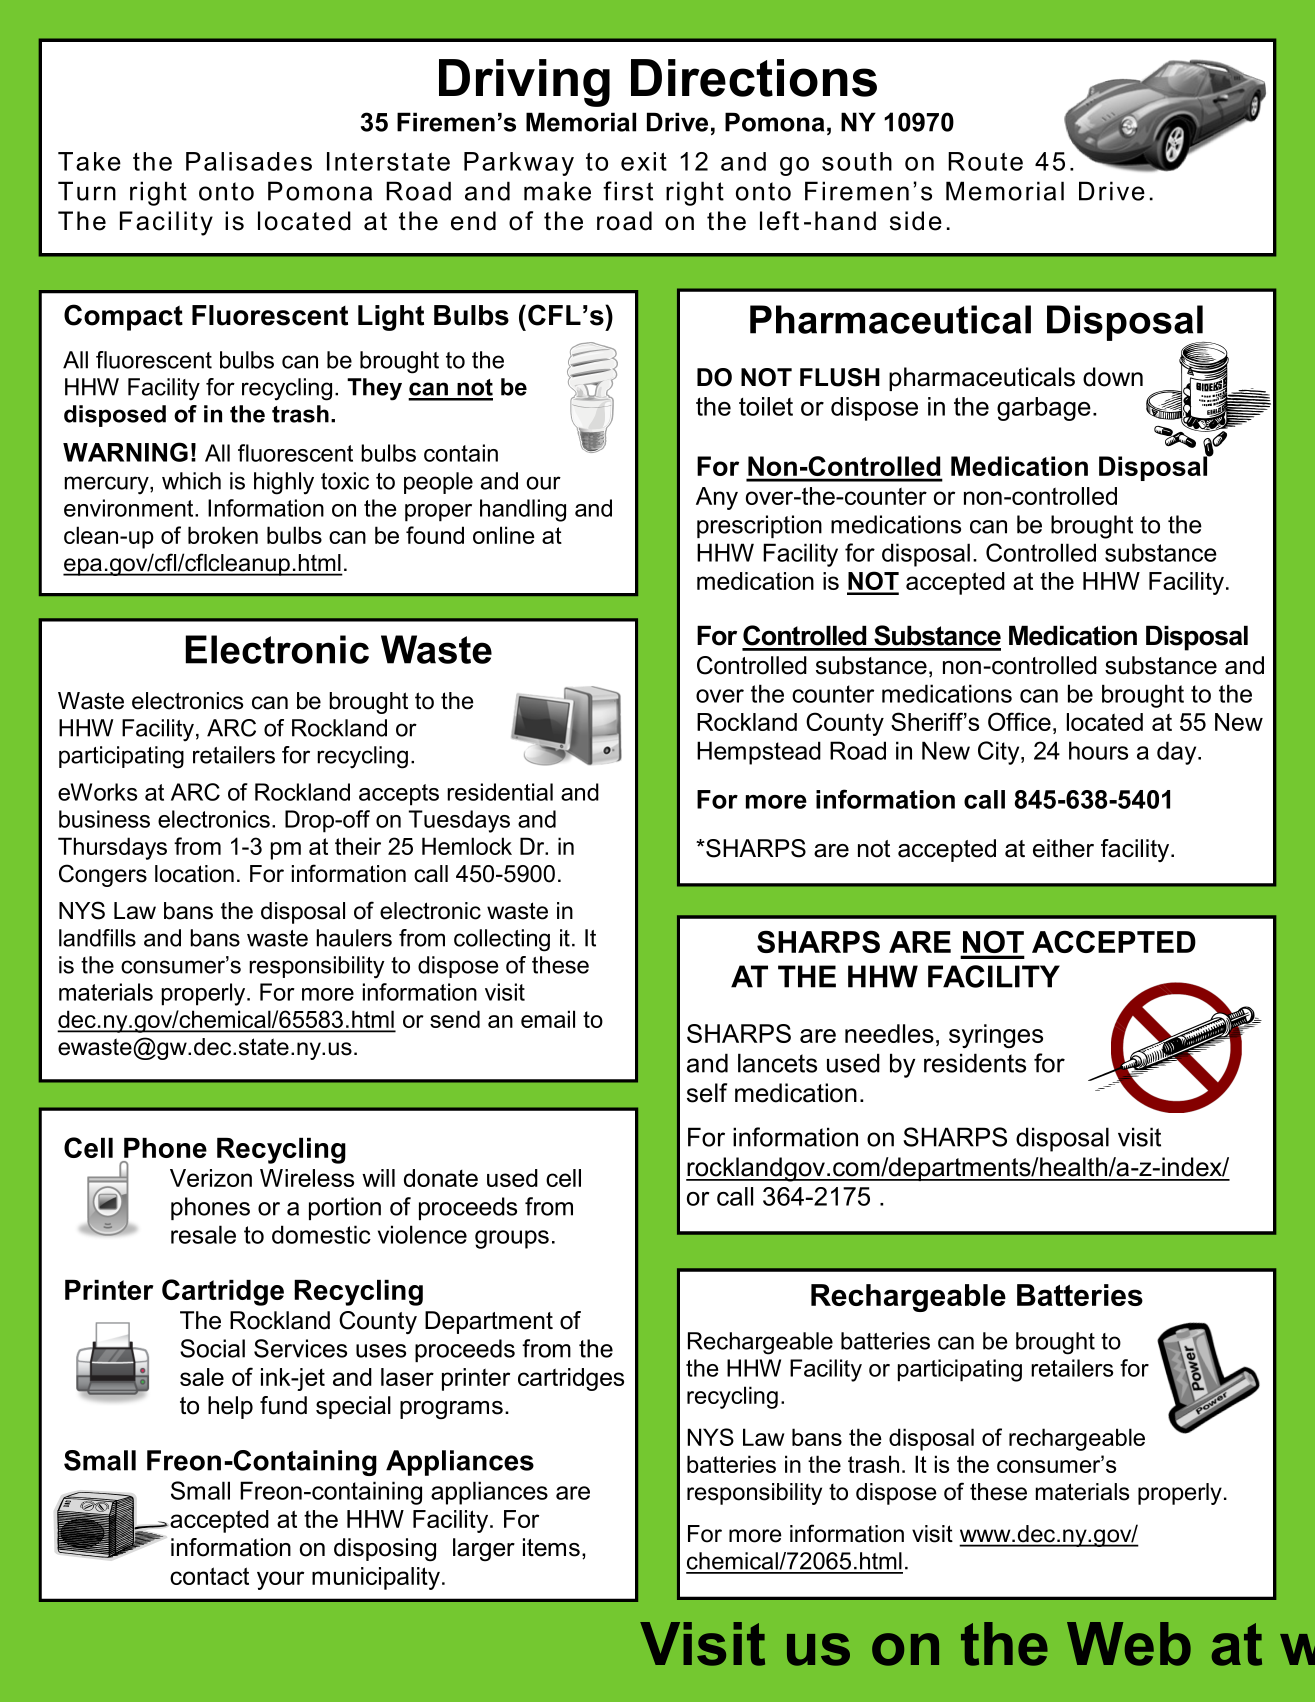 The height and width of the screenshot is (1702, 1315). I want to click on Hemlock, so click(467, 846).
